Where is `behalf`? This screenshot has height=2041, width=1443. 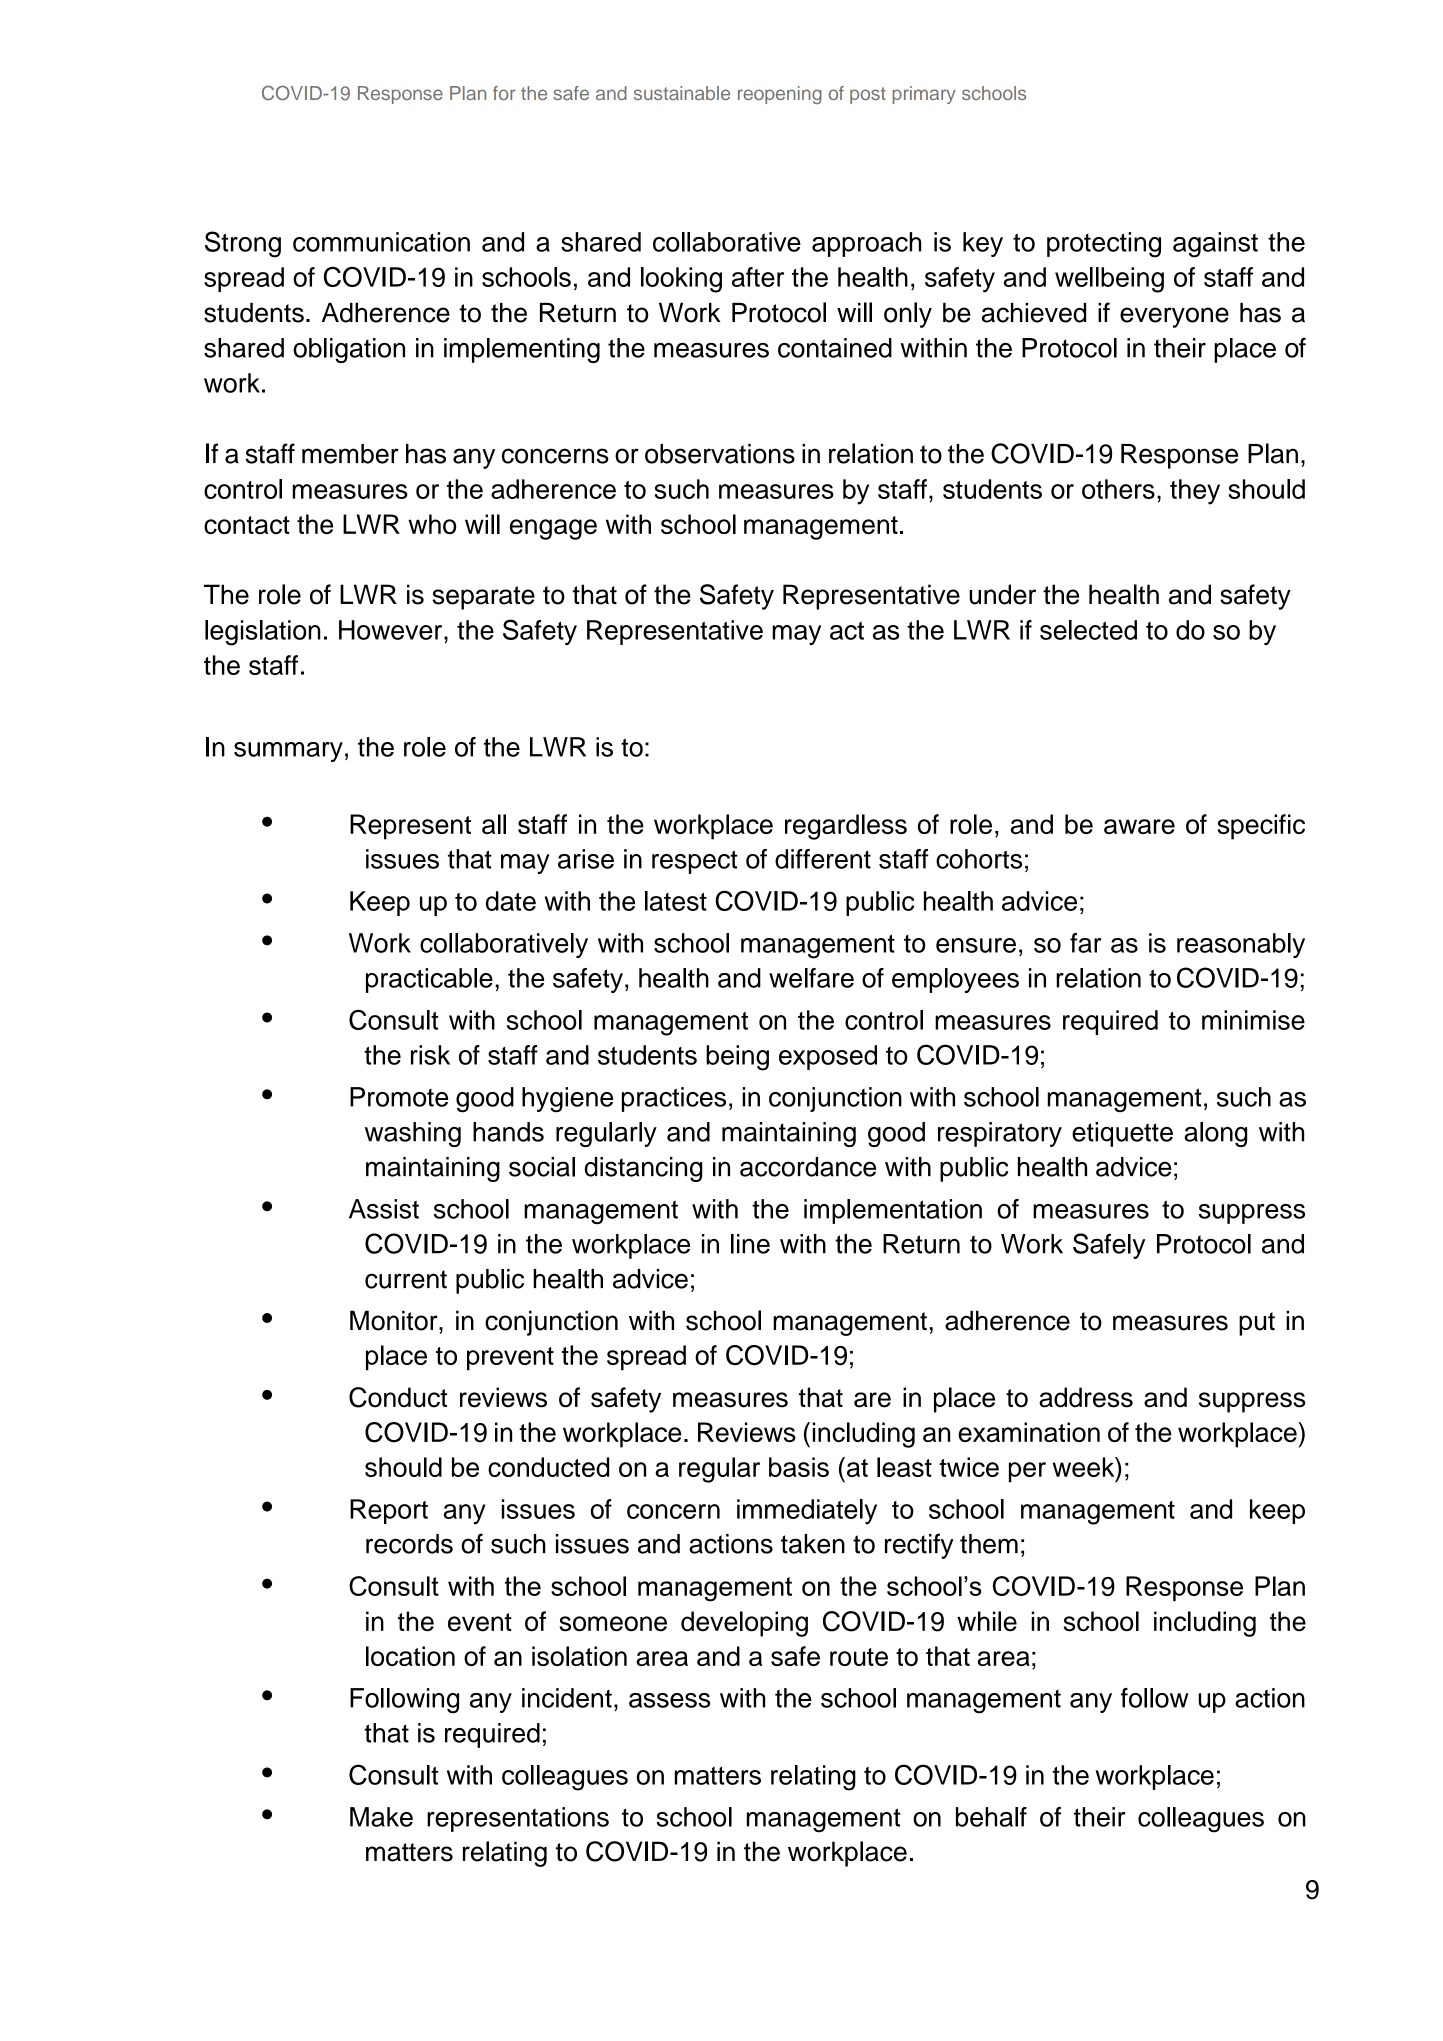
behalf is located at coordinates (991, 1817).
